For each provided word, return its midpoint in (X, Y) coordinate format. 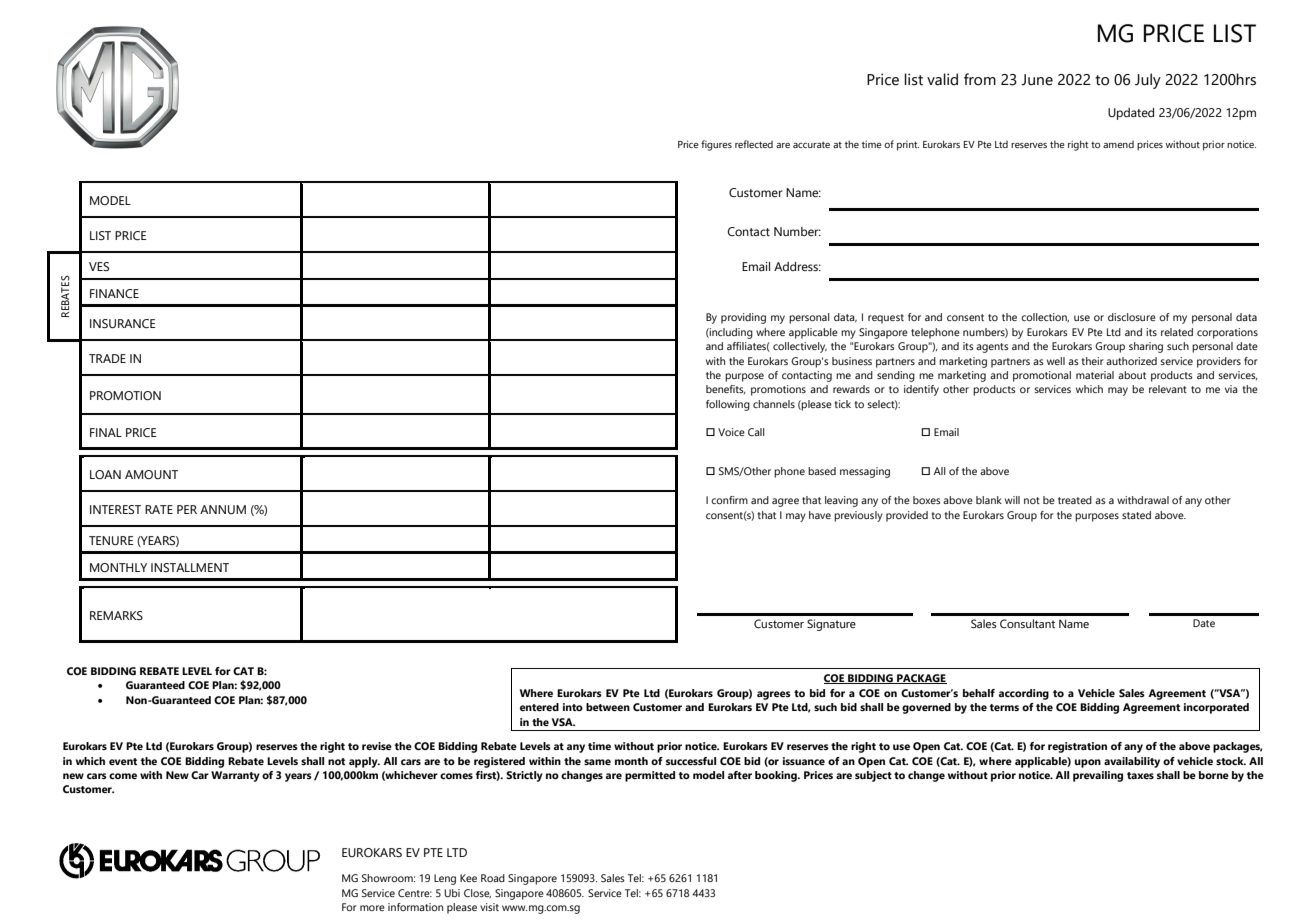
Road (493, 878)
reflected (754, 144)
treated (1075, 500)
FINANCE (114, 293)
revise (377, 746)
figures (716, 145)
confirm (729, 500)
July (1148, 81)
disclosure (1132, 317)
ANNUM (223, 509)
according (1024, 694)
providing (743, 318)
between (608, 707)
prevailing (1098, 776)
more (372, 908)
